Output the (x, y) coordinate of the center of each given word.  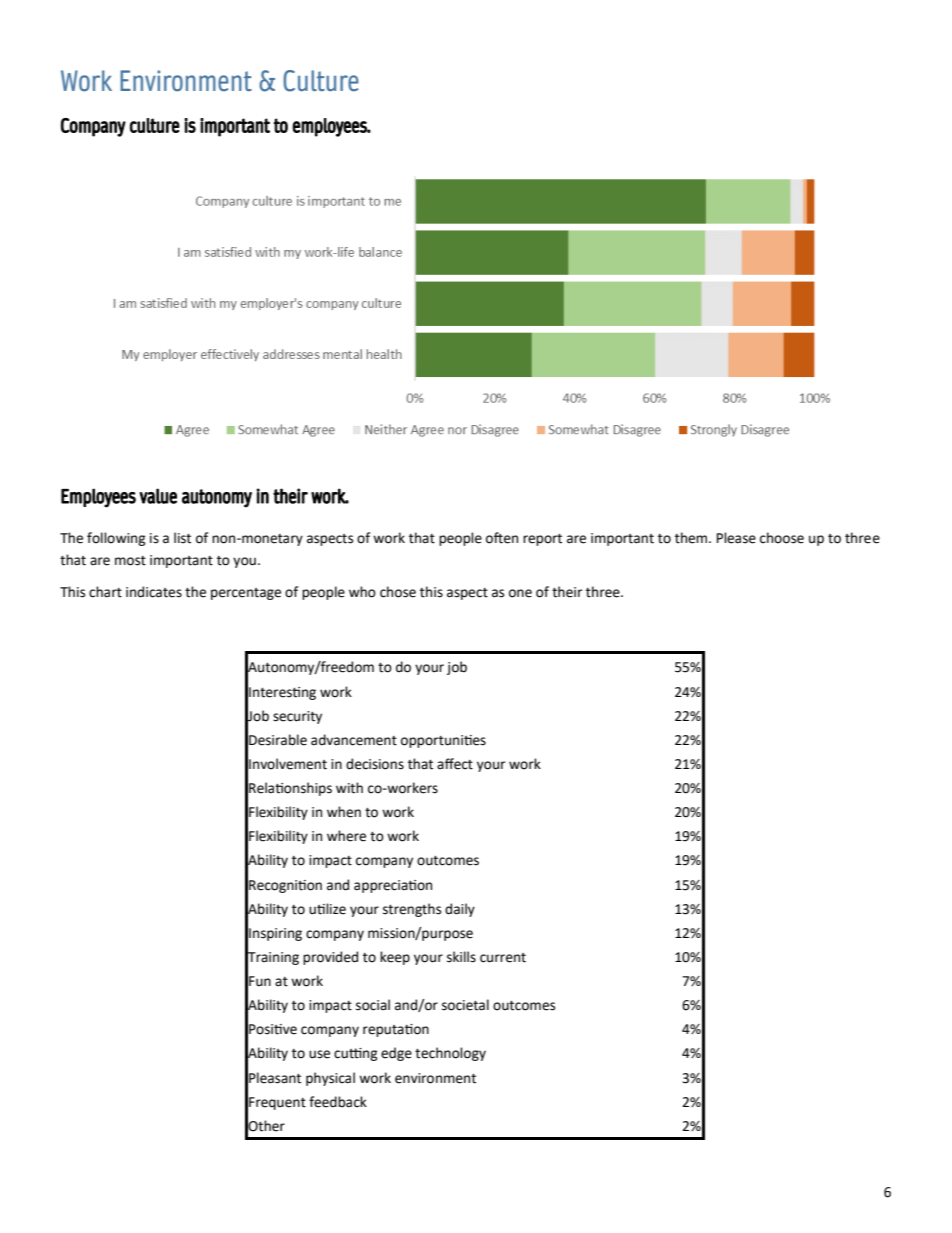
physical (330, 1079)
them (692, 538)
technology (450, 1054)
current (503, 958)
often (502, 538)
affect (455, 764)
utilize (327, 909)
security (297, 717)
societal (465, 1005)
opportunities (443, 741)
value (158, 496)
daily (460, 910)
